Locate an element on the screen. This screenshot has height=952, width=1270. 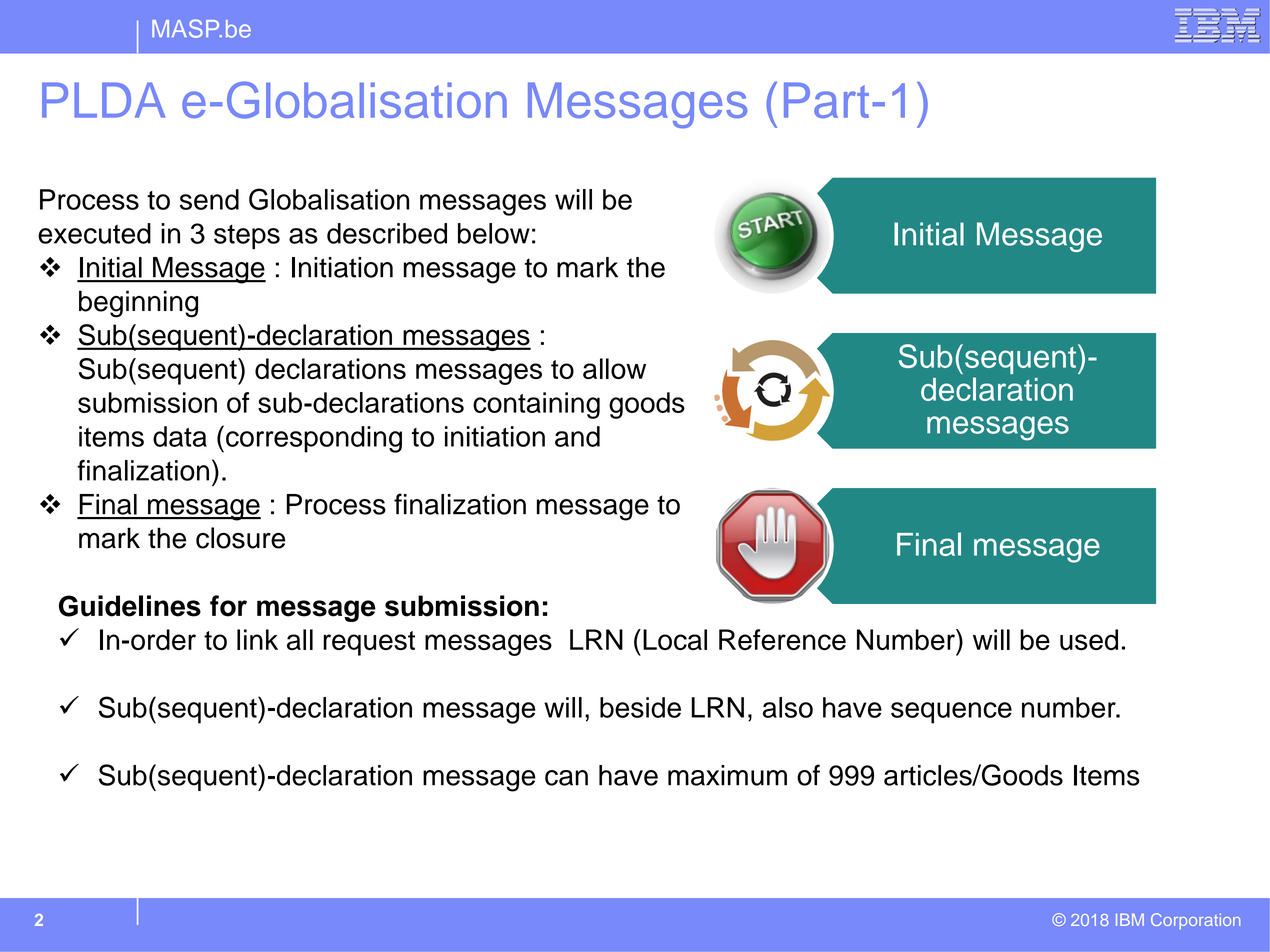
beginning is located at coordinates (138, 304).
